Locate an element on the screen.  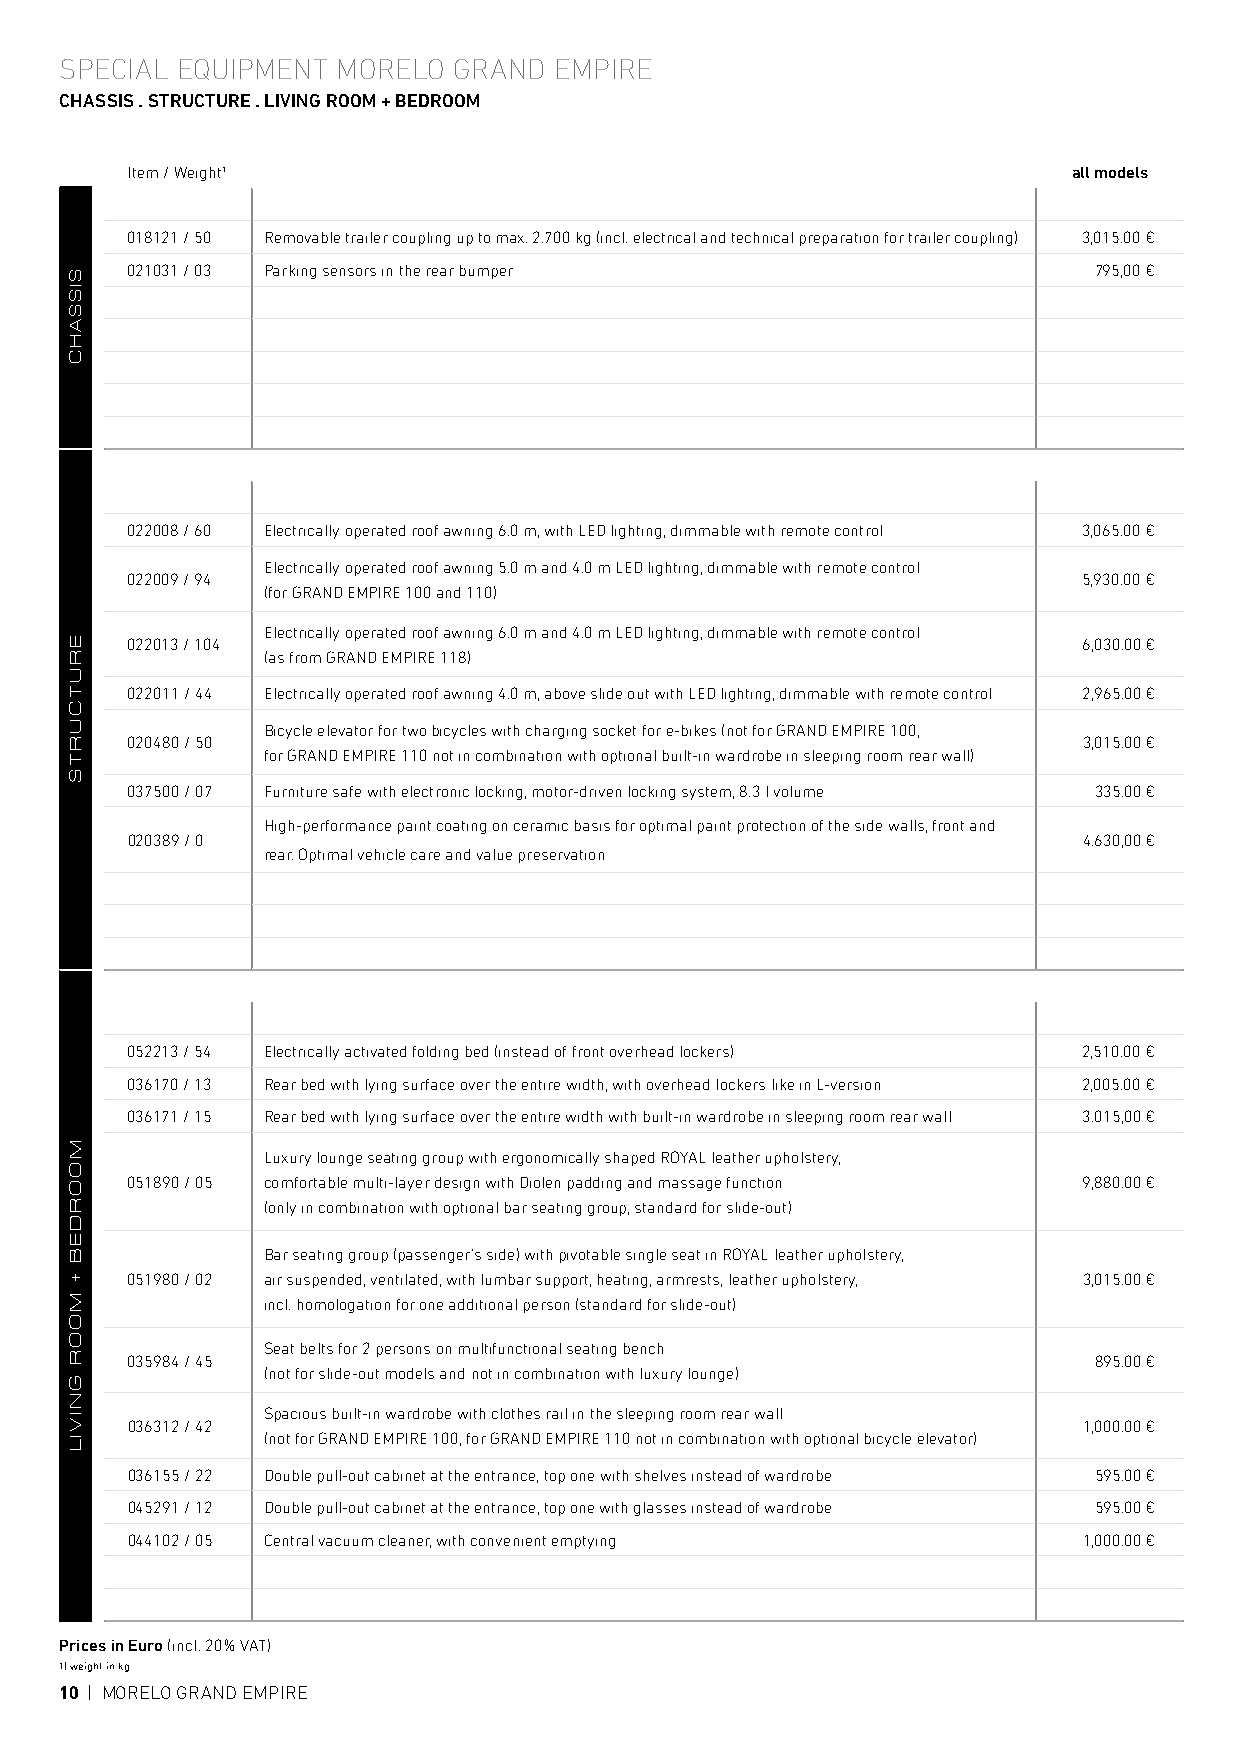
max is located at coordinates (512, 239).
